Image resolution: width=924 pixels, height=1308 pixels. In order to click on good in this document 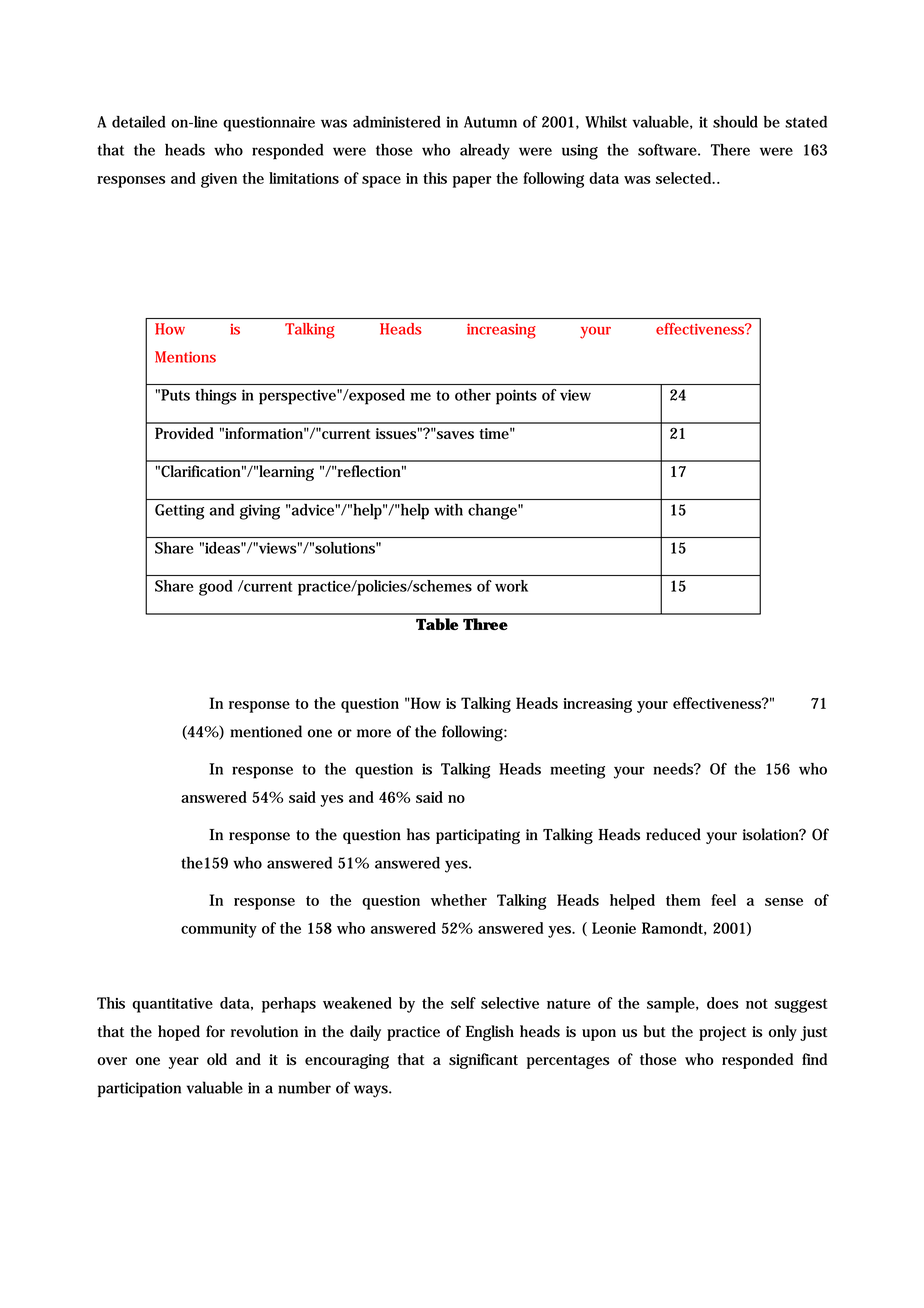, I will do `click(216, 588)`.
